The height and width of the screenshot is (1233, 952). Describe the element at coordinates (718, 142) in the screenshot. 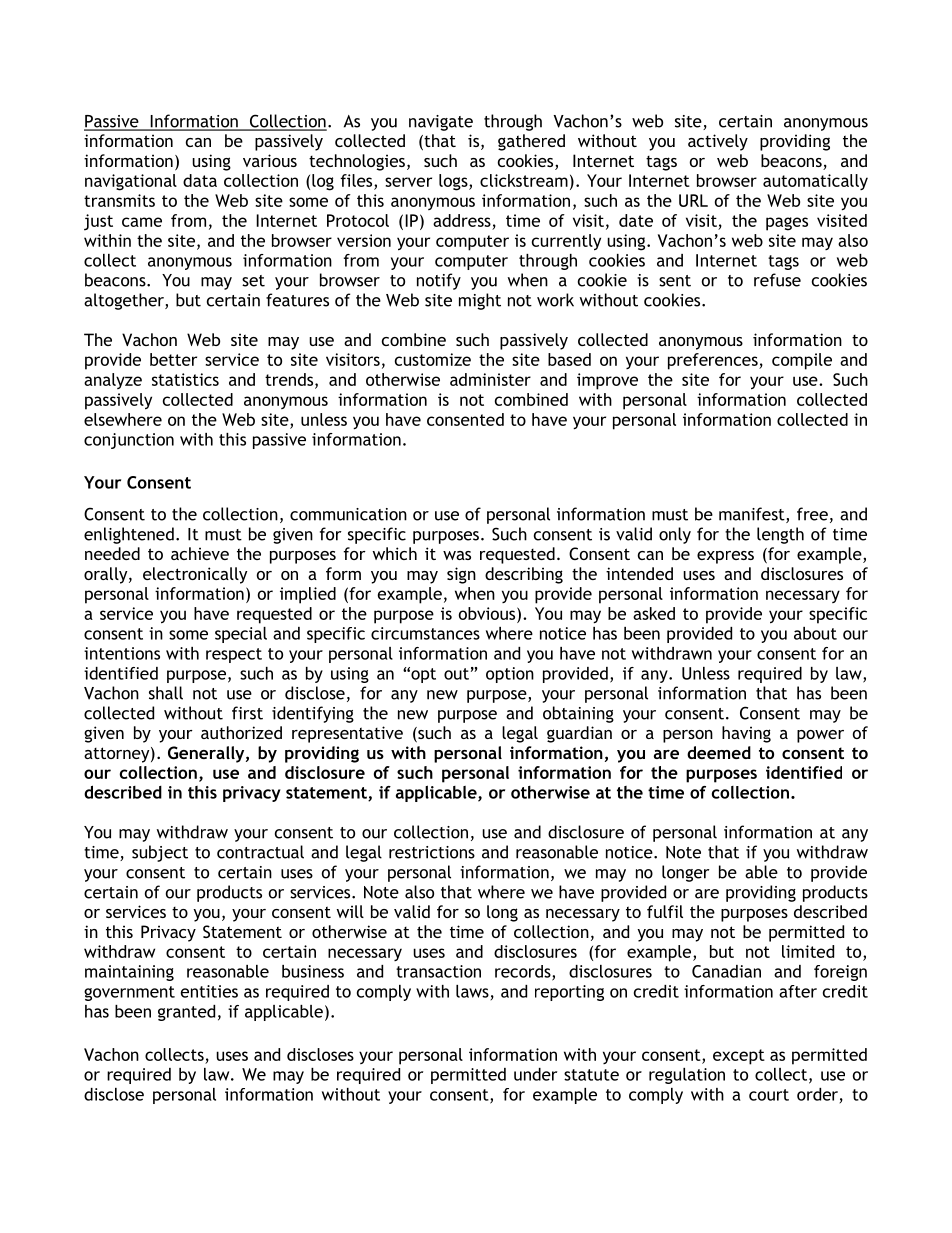

I see `actively` at that location.
